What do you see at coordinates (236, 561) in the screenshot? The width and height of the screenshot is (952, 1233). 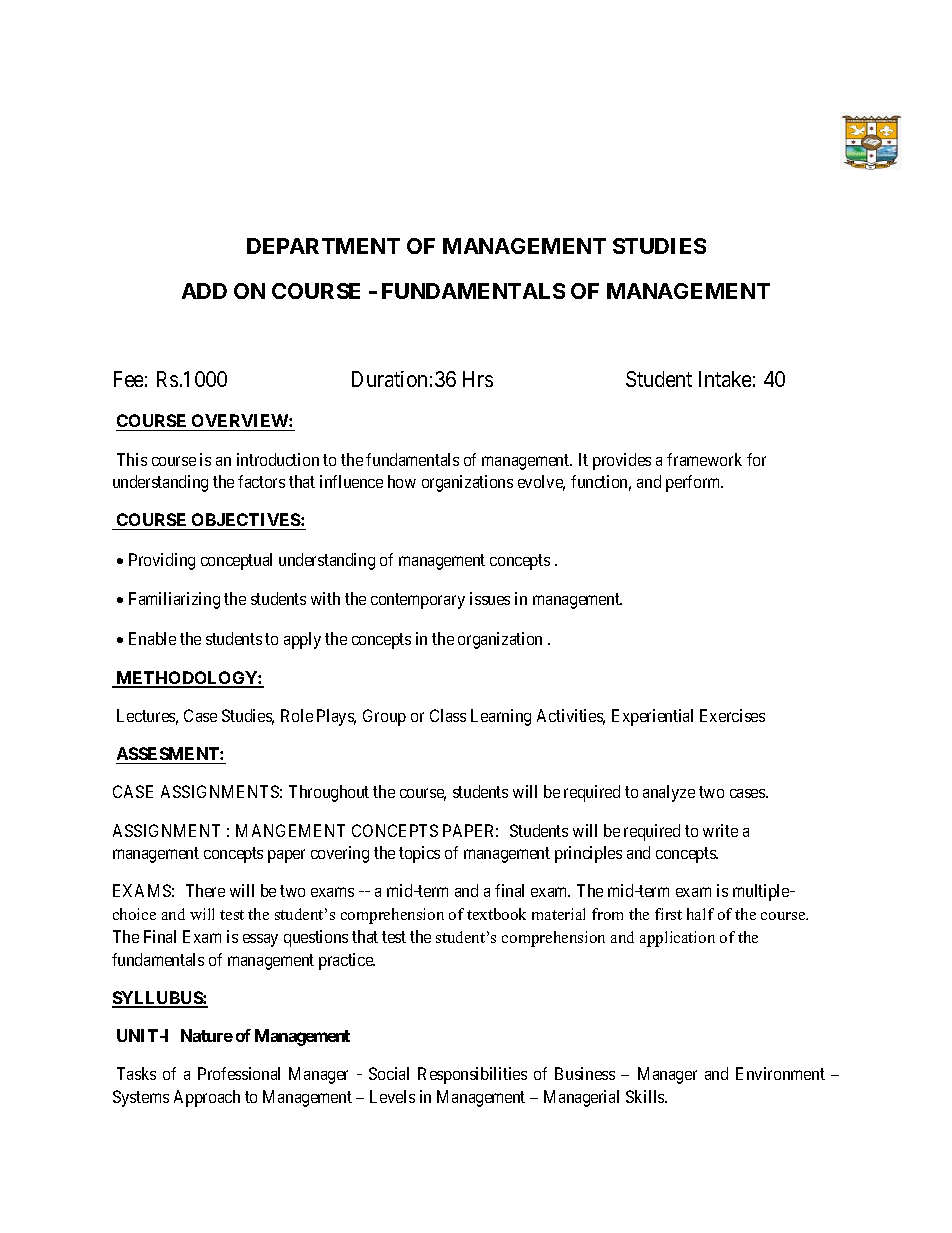 I see `conceptual` at bounding box center [236, 561].
